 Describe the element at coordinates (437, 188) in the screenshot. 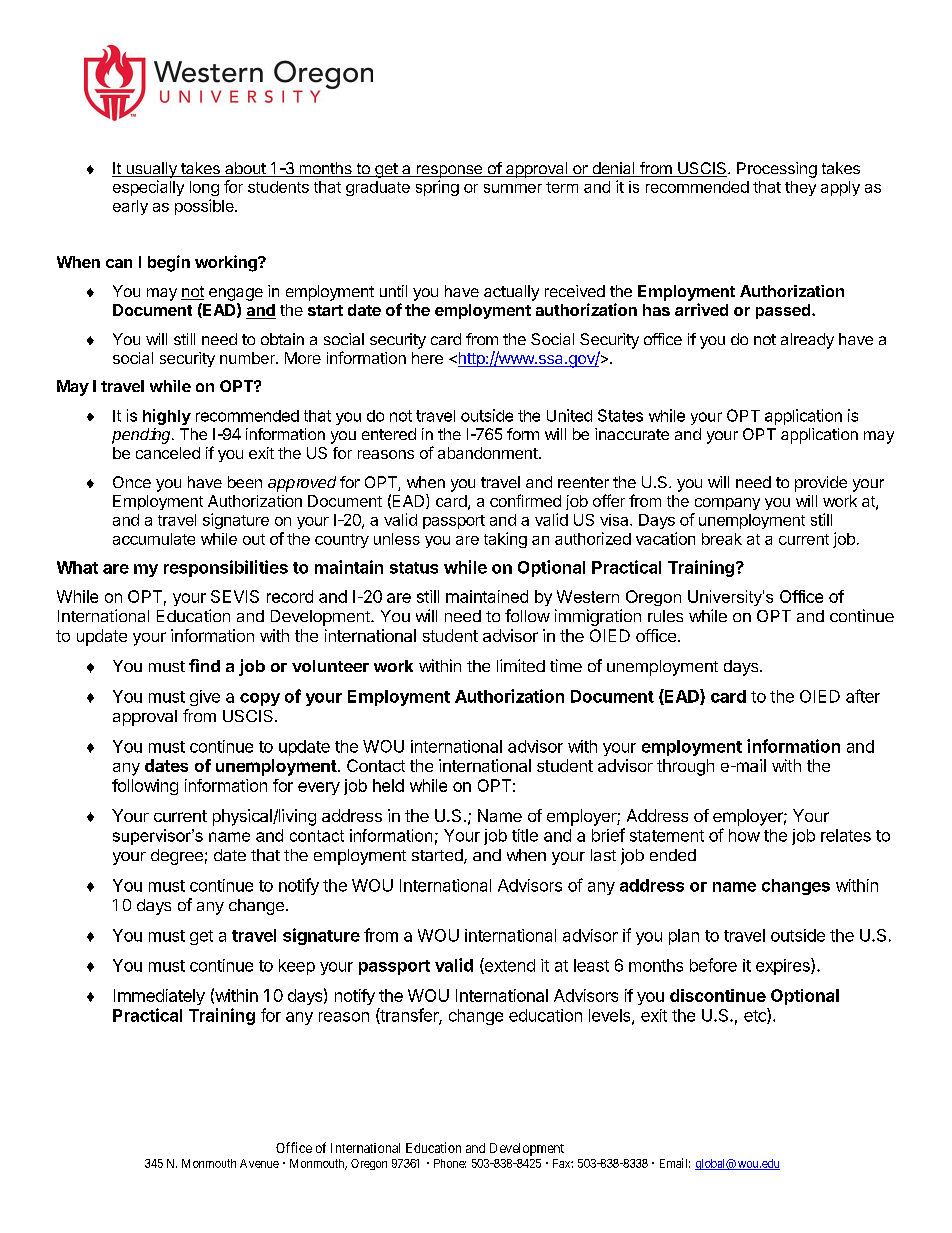

I see `spring` at that location.
